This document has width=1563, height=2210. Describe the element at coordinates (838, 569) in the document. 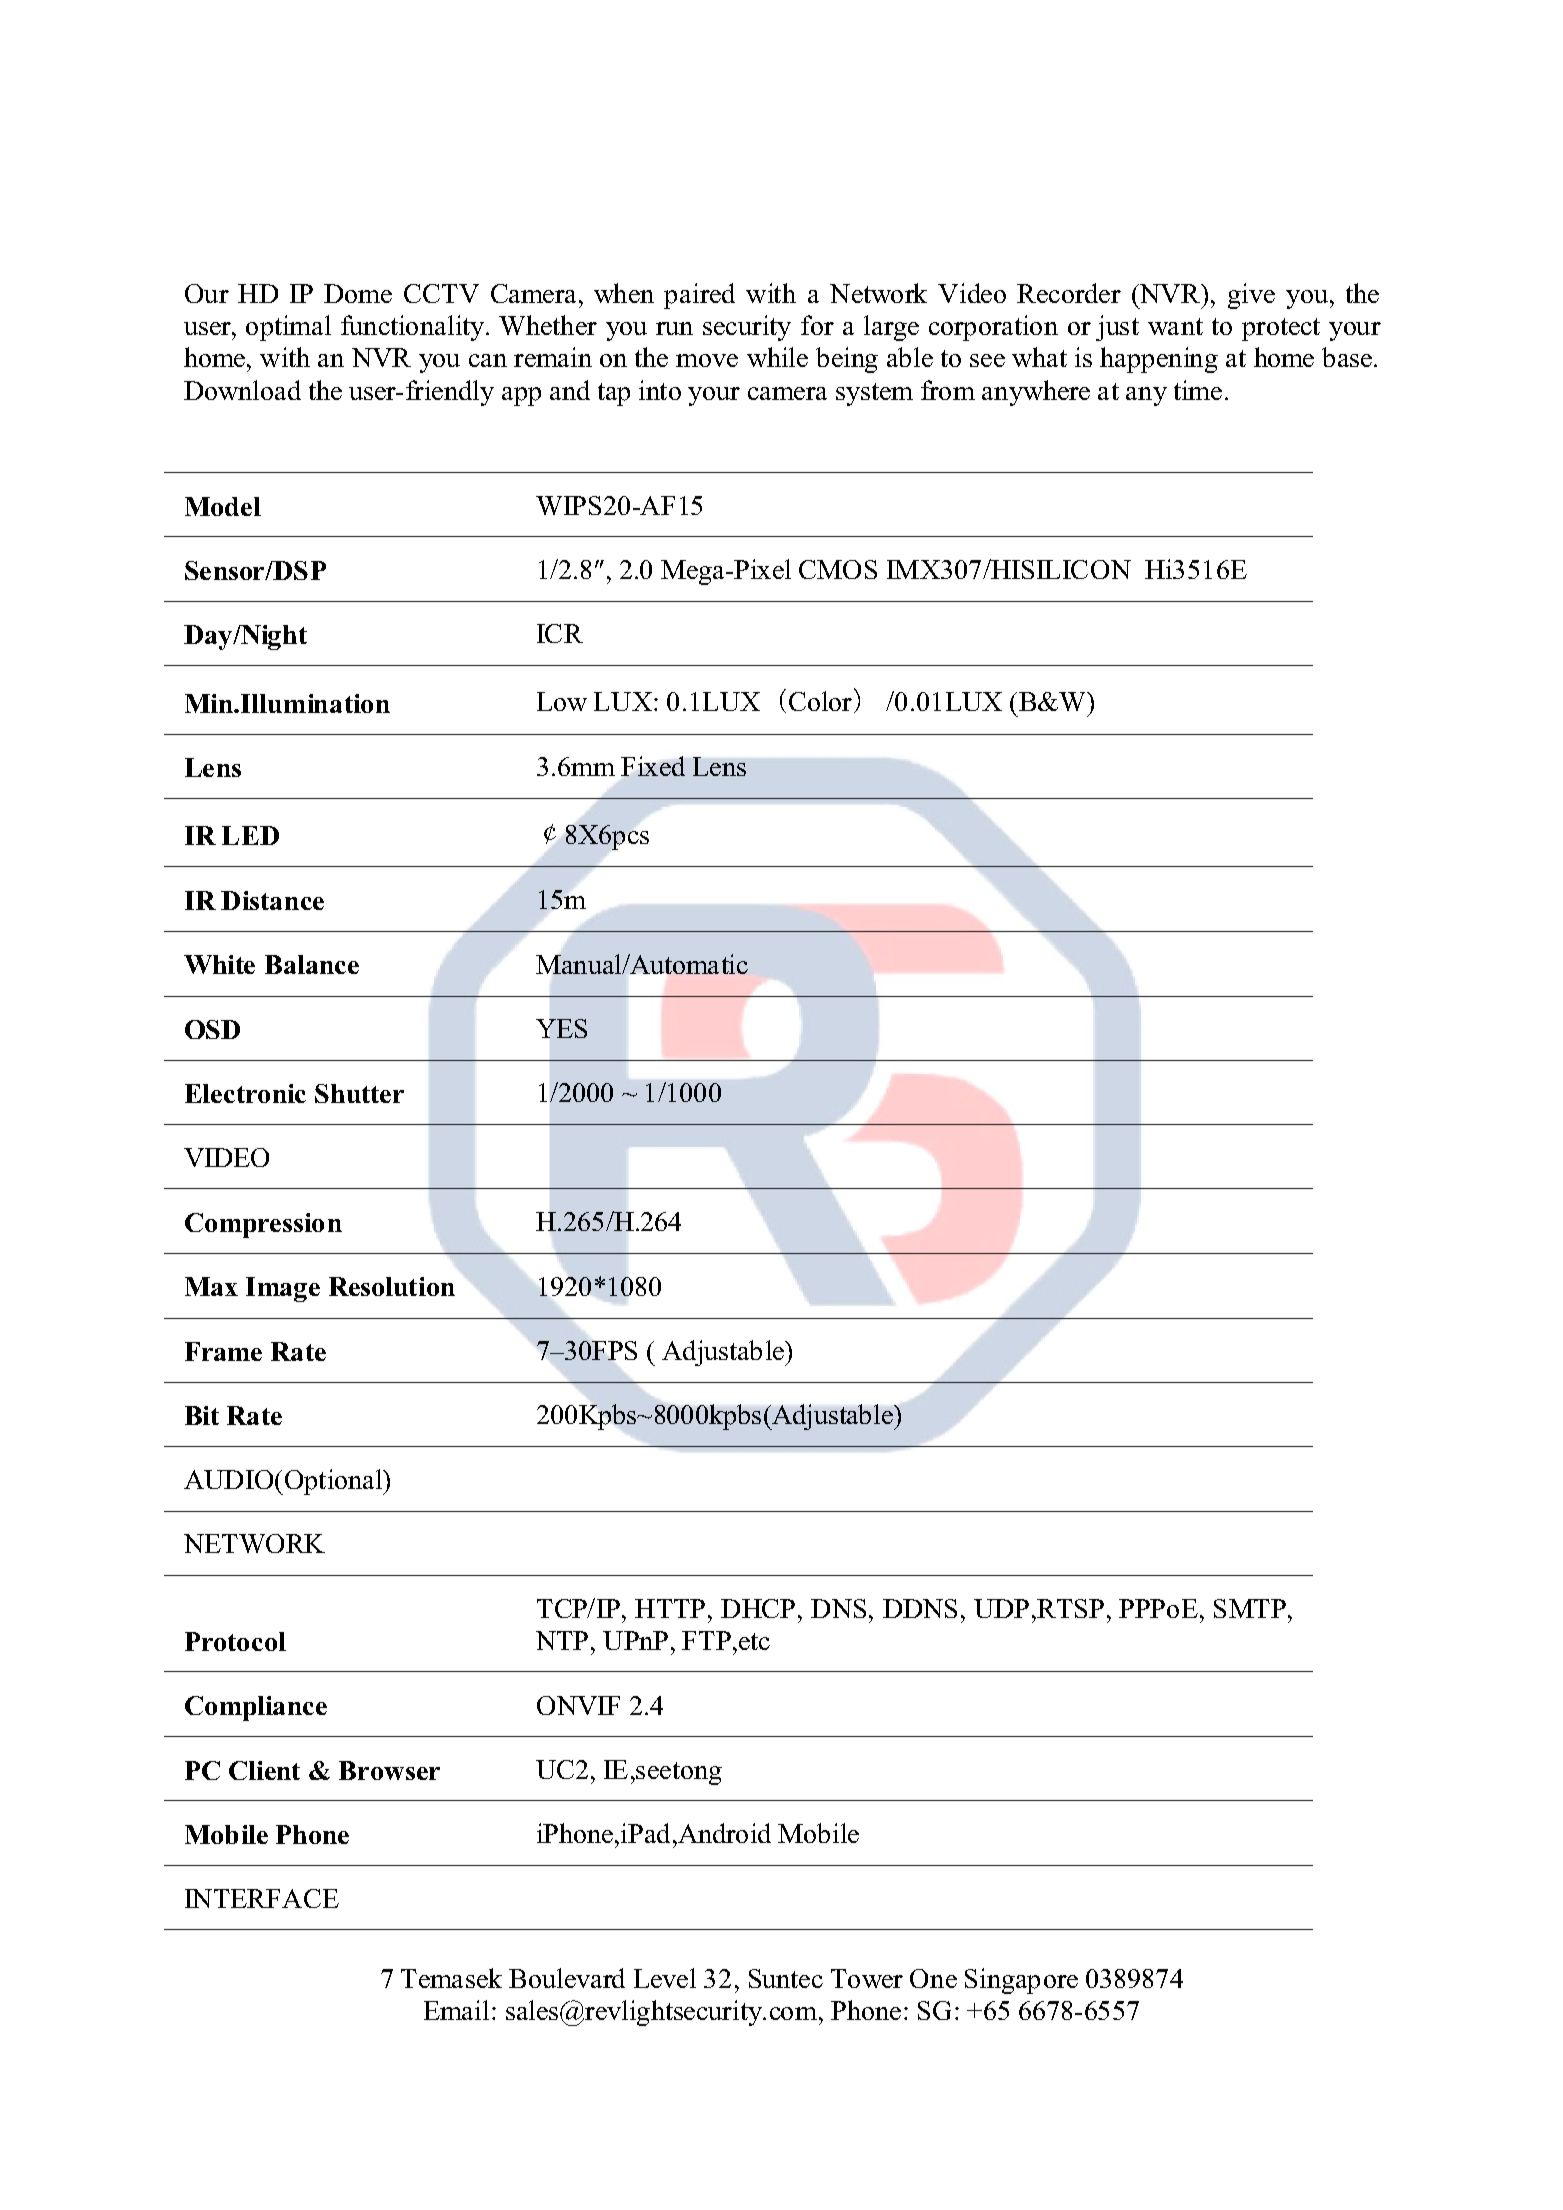

I see `CMOS` at that location.
